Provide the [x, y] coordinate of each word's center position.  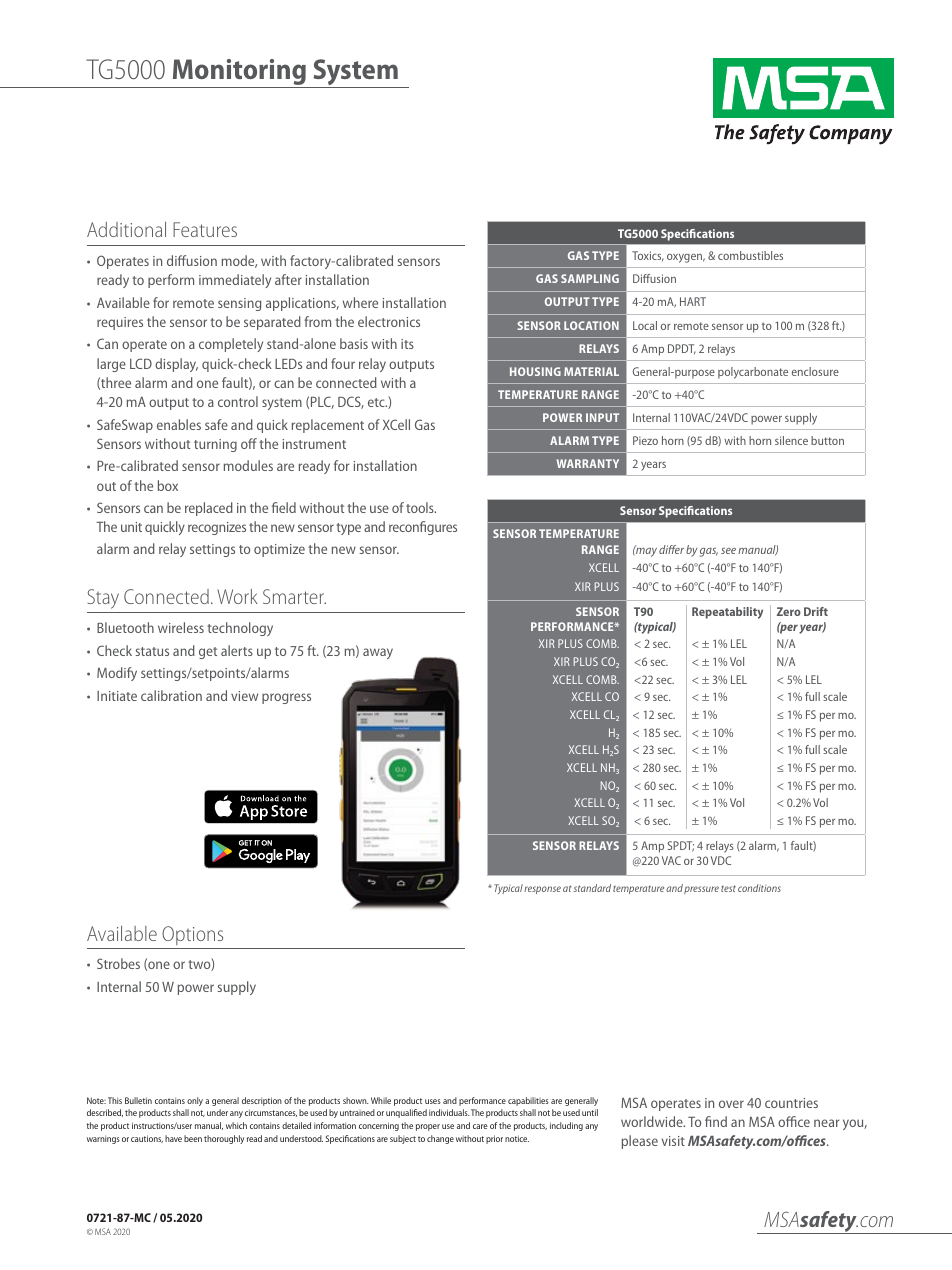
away [378, 653]
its [407, 344]
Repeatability [727, 613]
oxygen [686, 258]
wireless [181, 627]
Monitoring [239, 73]
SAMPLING [590, 278]
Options [192, 935]
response [542, 890]
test [728, 888]
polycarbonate [753, 373]
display [176, 365]
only [195, 1101]
